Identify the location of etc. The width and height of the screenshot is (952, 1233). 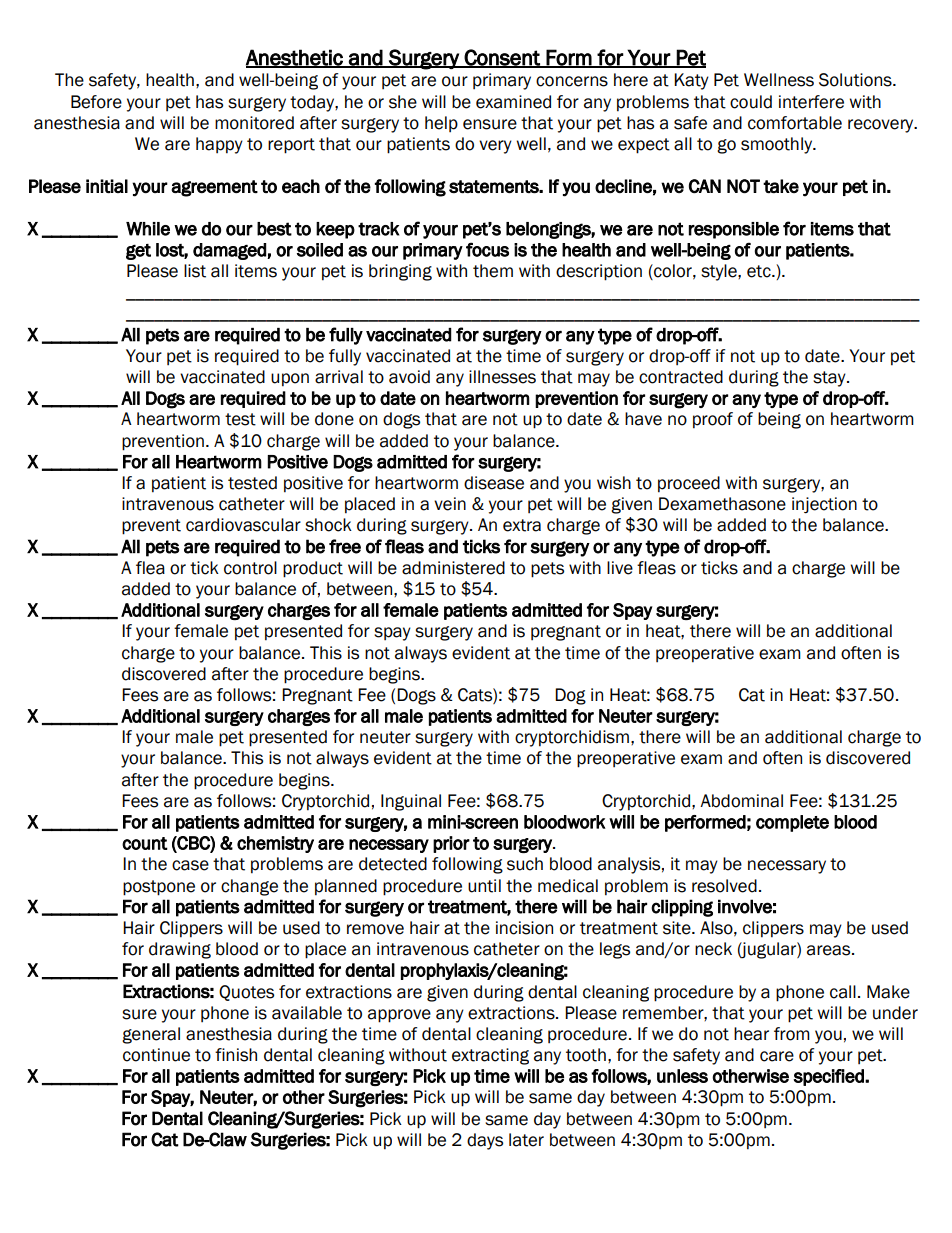
(760, 271).
